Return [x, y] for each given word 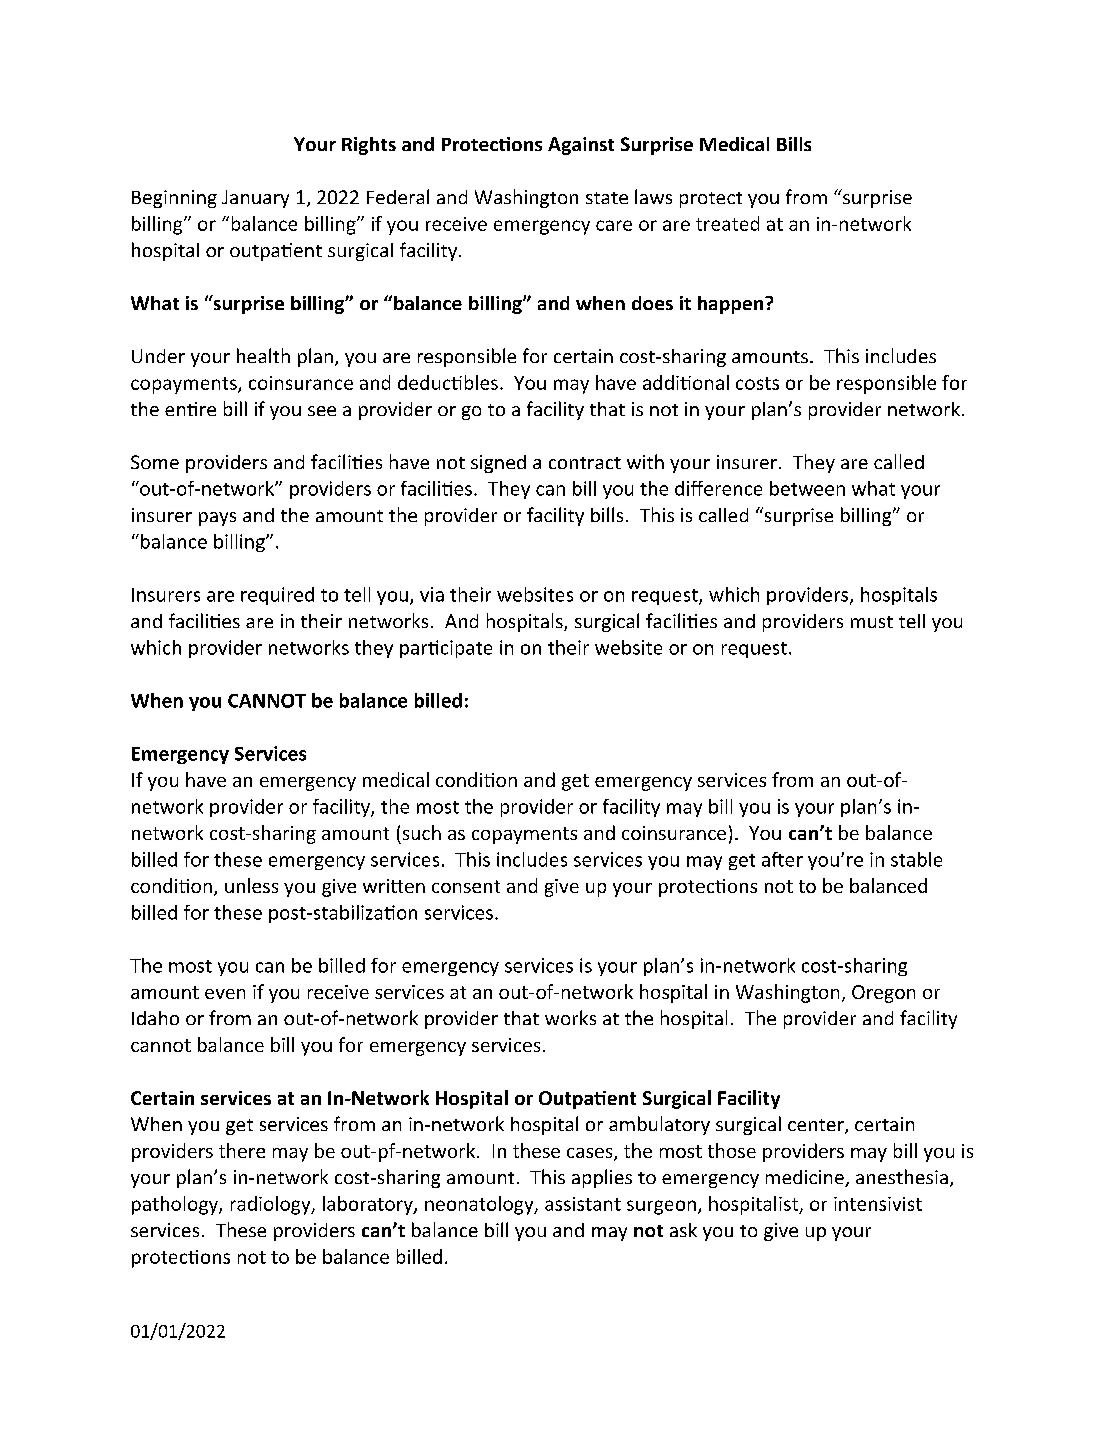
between [807, 488]
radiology [272, 1205]
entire [190, 409]
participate [446, 649]
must [872, 622]
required [277, 596]
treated [727, 223]
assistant [583, 1204]
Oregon [883, 994]
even [225, 994]
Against [581, 146]
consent [466, 886]
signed [498, 464]
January [255, 199]
